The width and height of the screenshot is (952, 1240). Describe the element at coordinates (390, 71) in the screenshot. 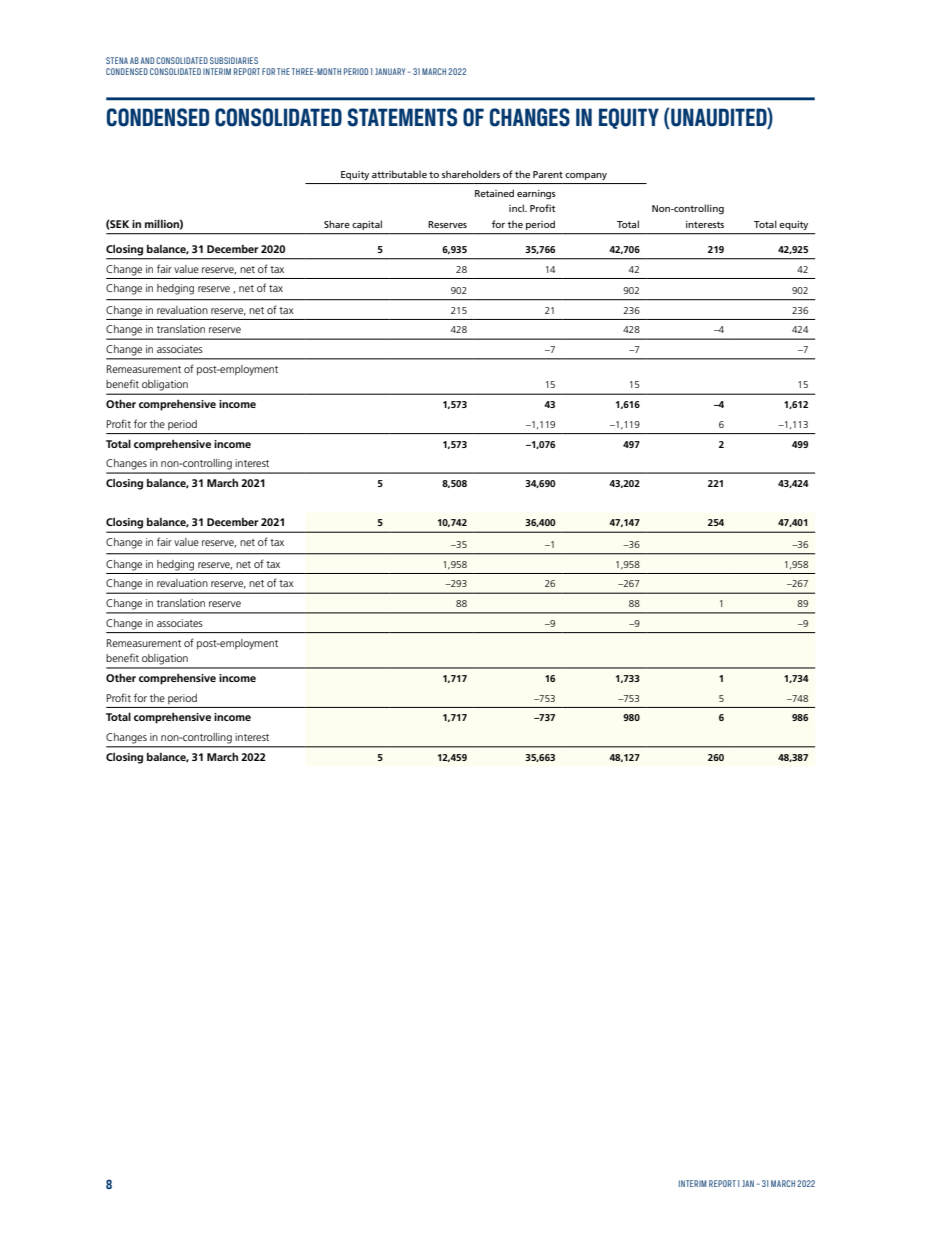

I see `JANUARY` at that location.
